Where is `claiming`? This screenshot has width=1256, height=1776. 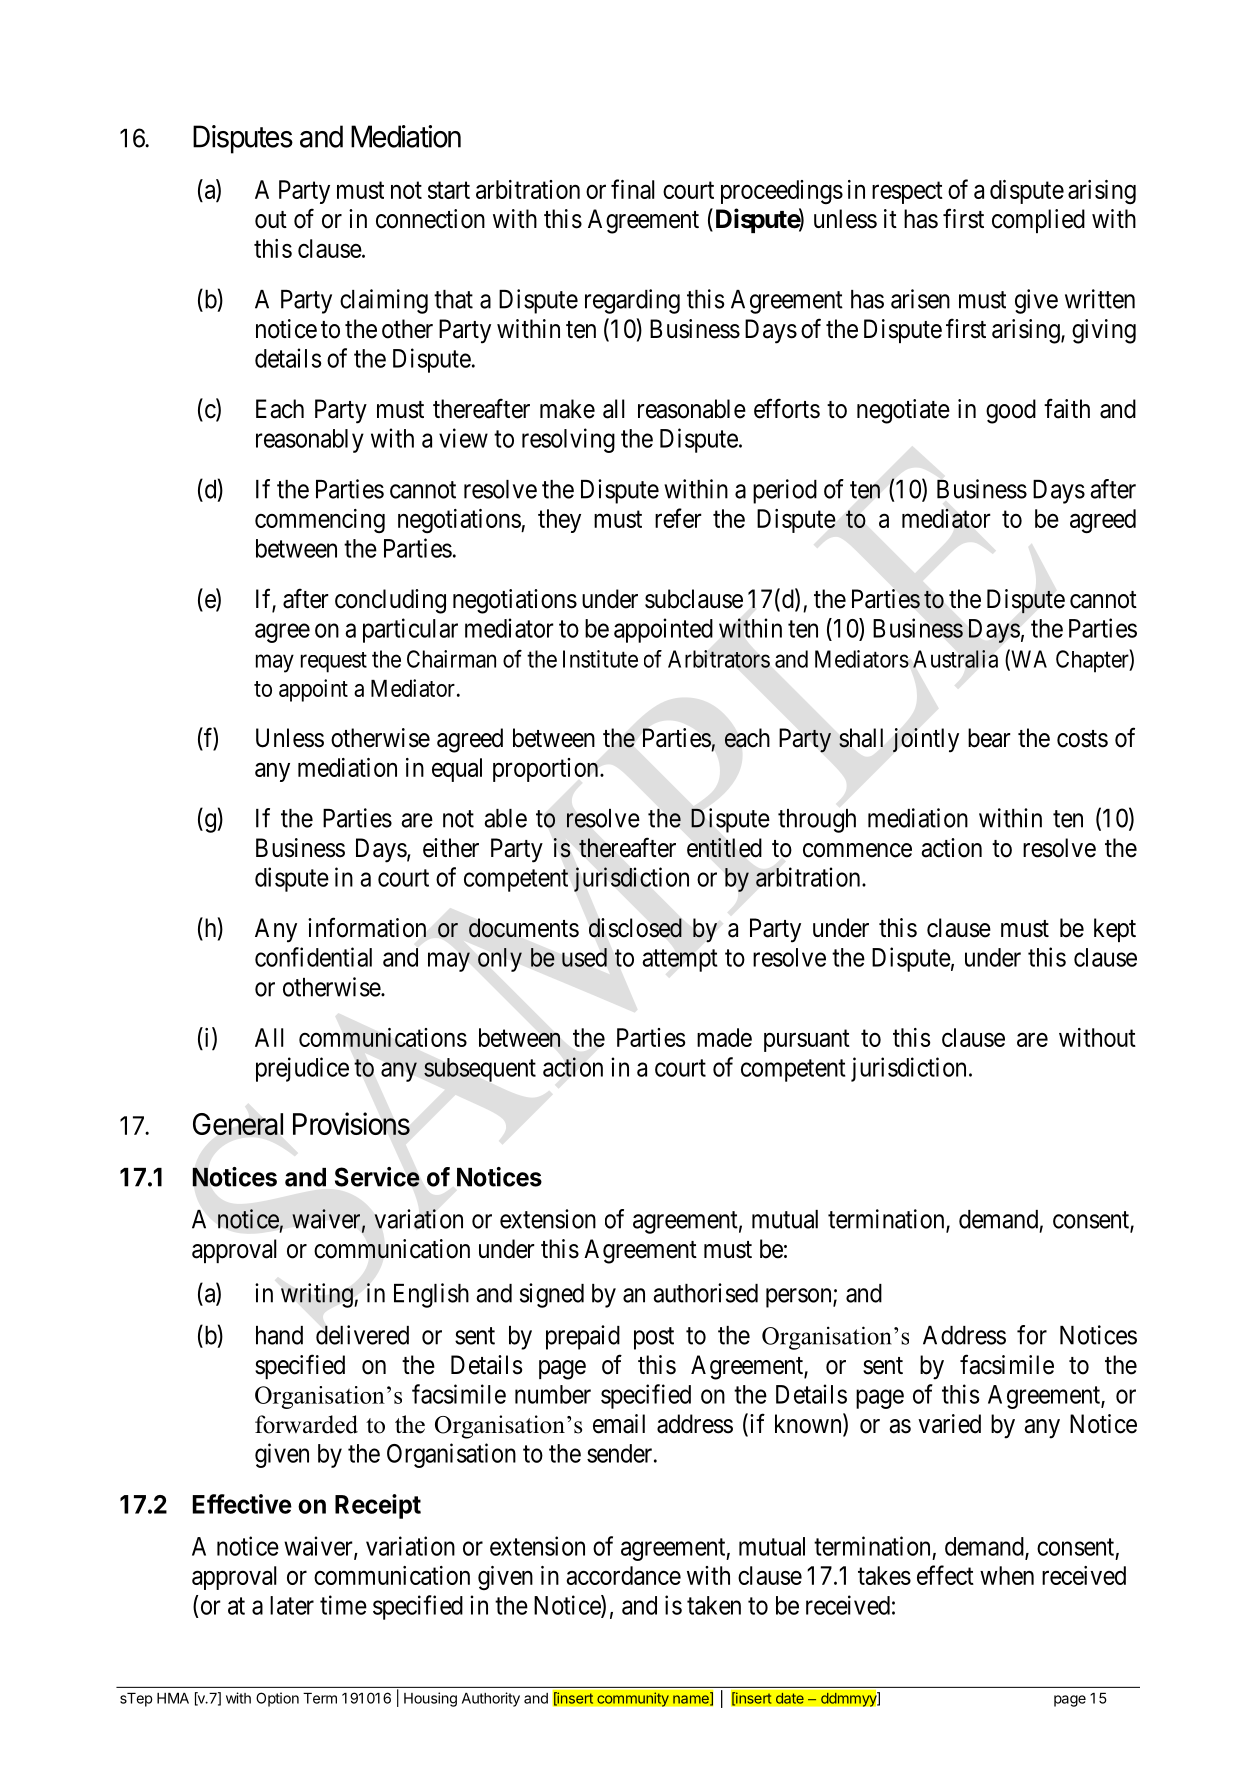
claiming is located at coordinates (384, 301).
